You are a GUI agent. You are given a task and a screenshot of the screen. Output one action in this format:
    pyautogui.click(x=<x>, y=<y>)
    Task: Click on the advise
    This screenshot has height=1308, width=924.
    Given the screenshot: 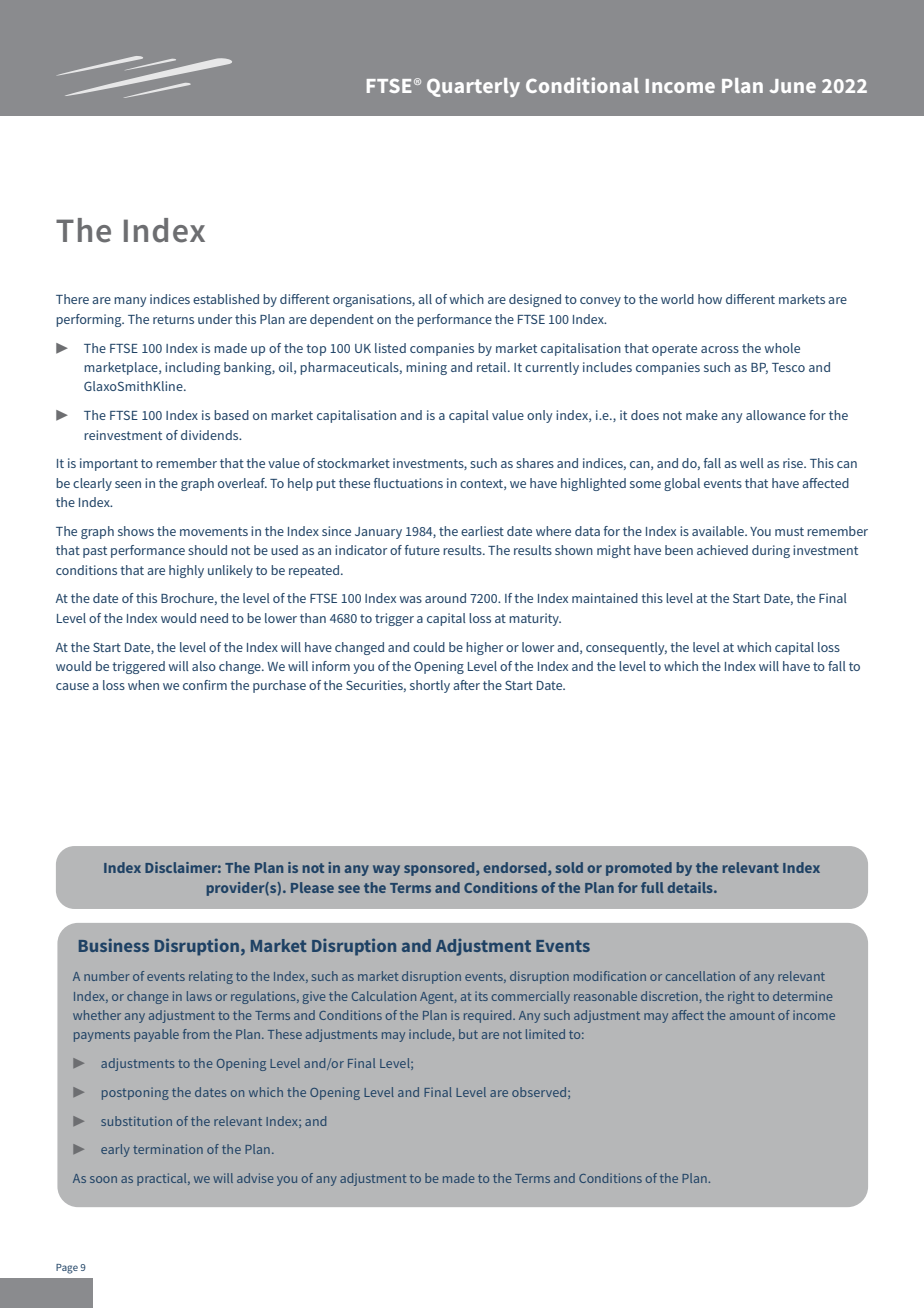 What is the action you would take?
    pyautogui.click(x=255, y=1178)
